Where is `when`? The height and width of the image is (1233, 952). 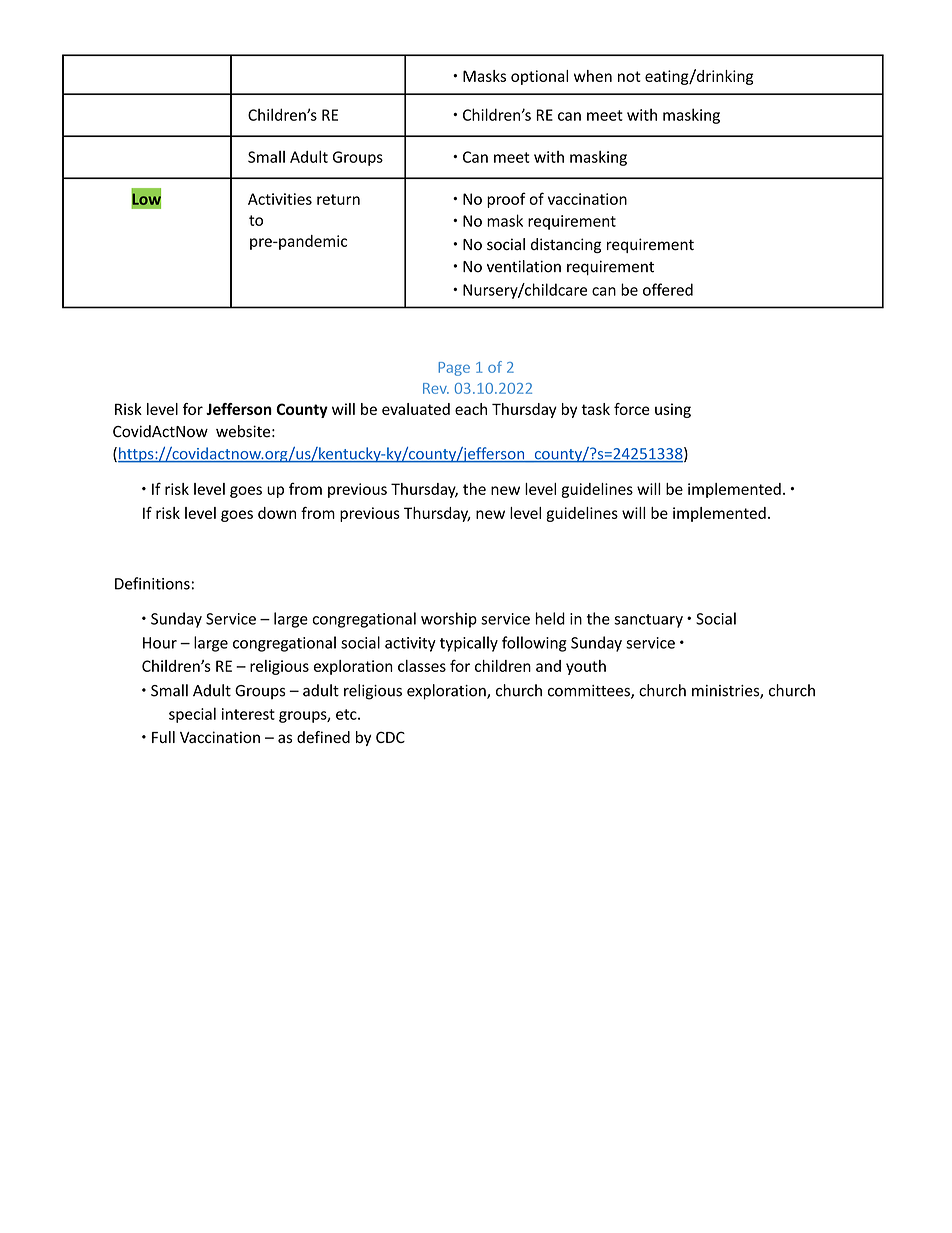
when is located at coordinates (593, 76).
